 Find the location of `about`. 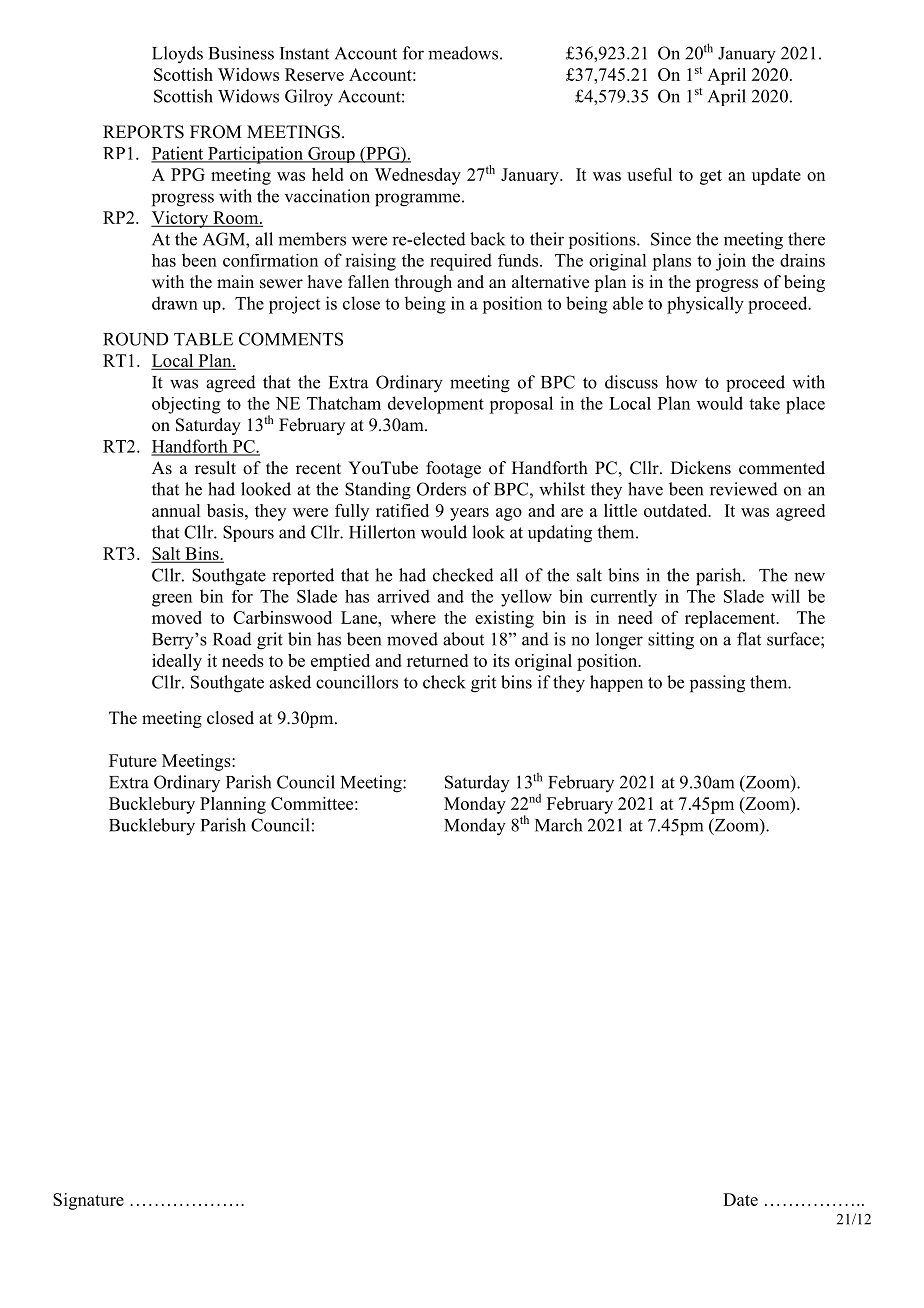

about is located at coordinates (463, 639).
